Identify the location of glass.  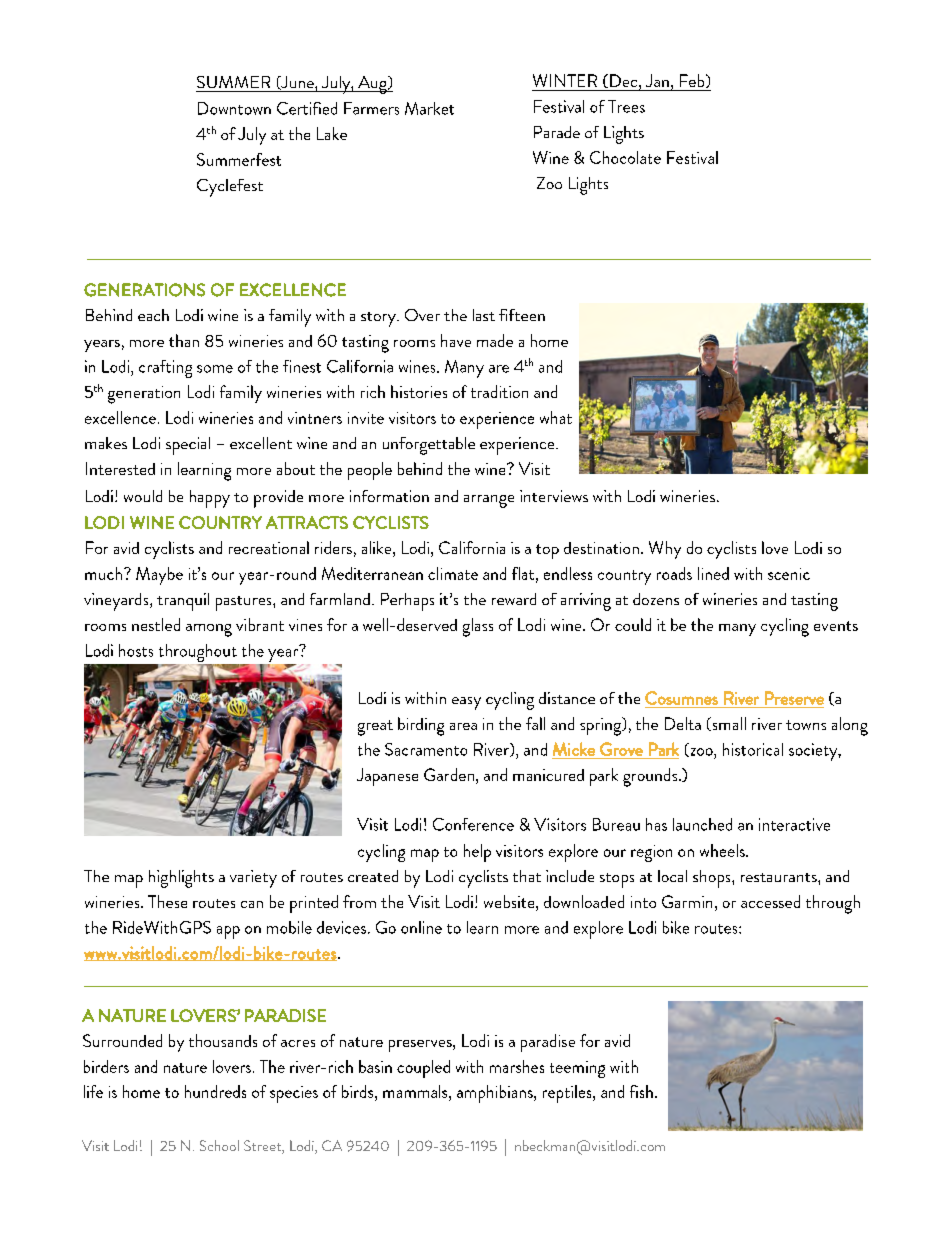
(478, 627).
